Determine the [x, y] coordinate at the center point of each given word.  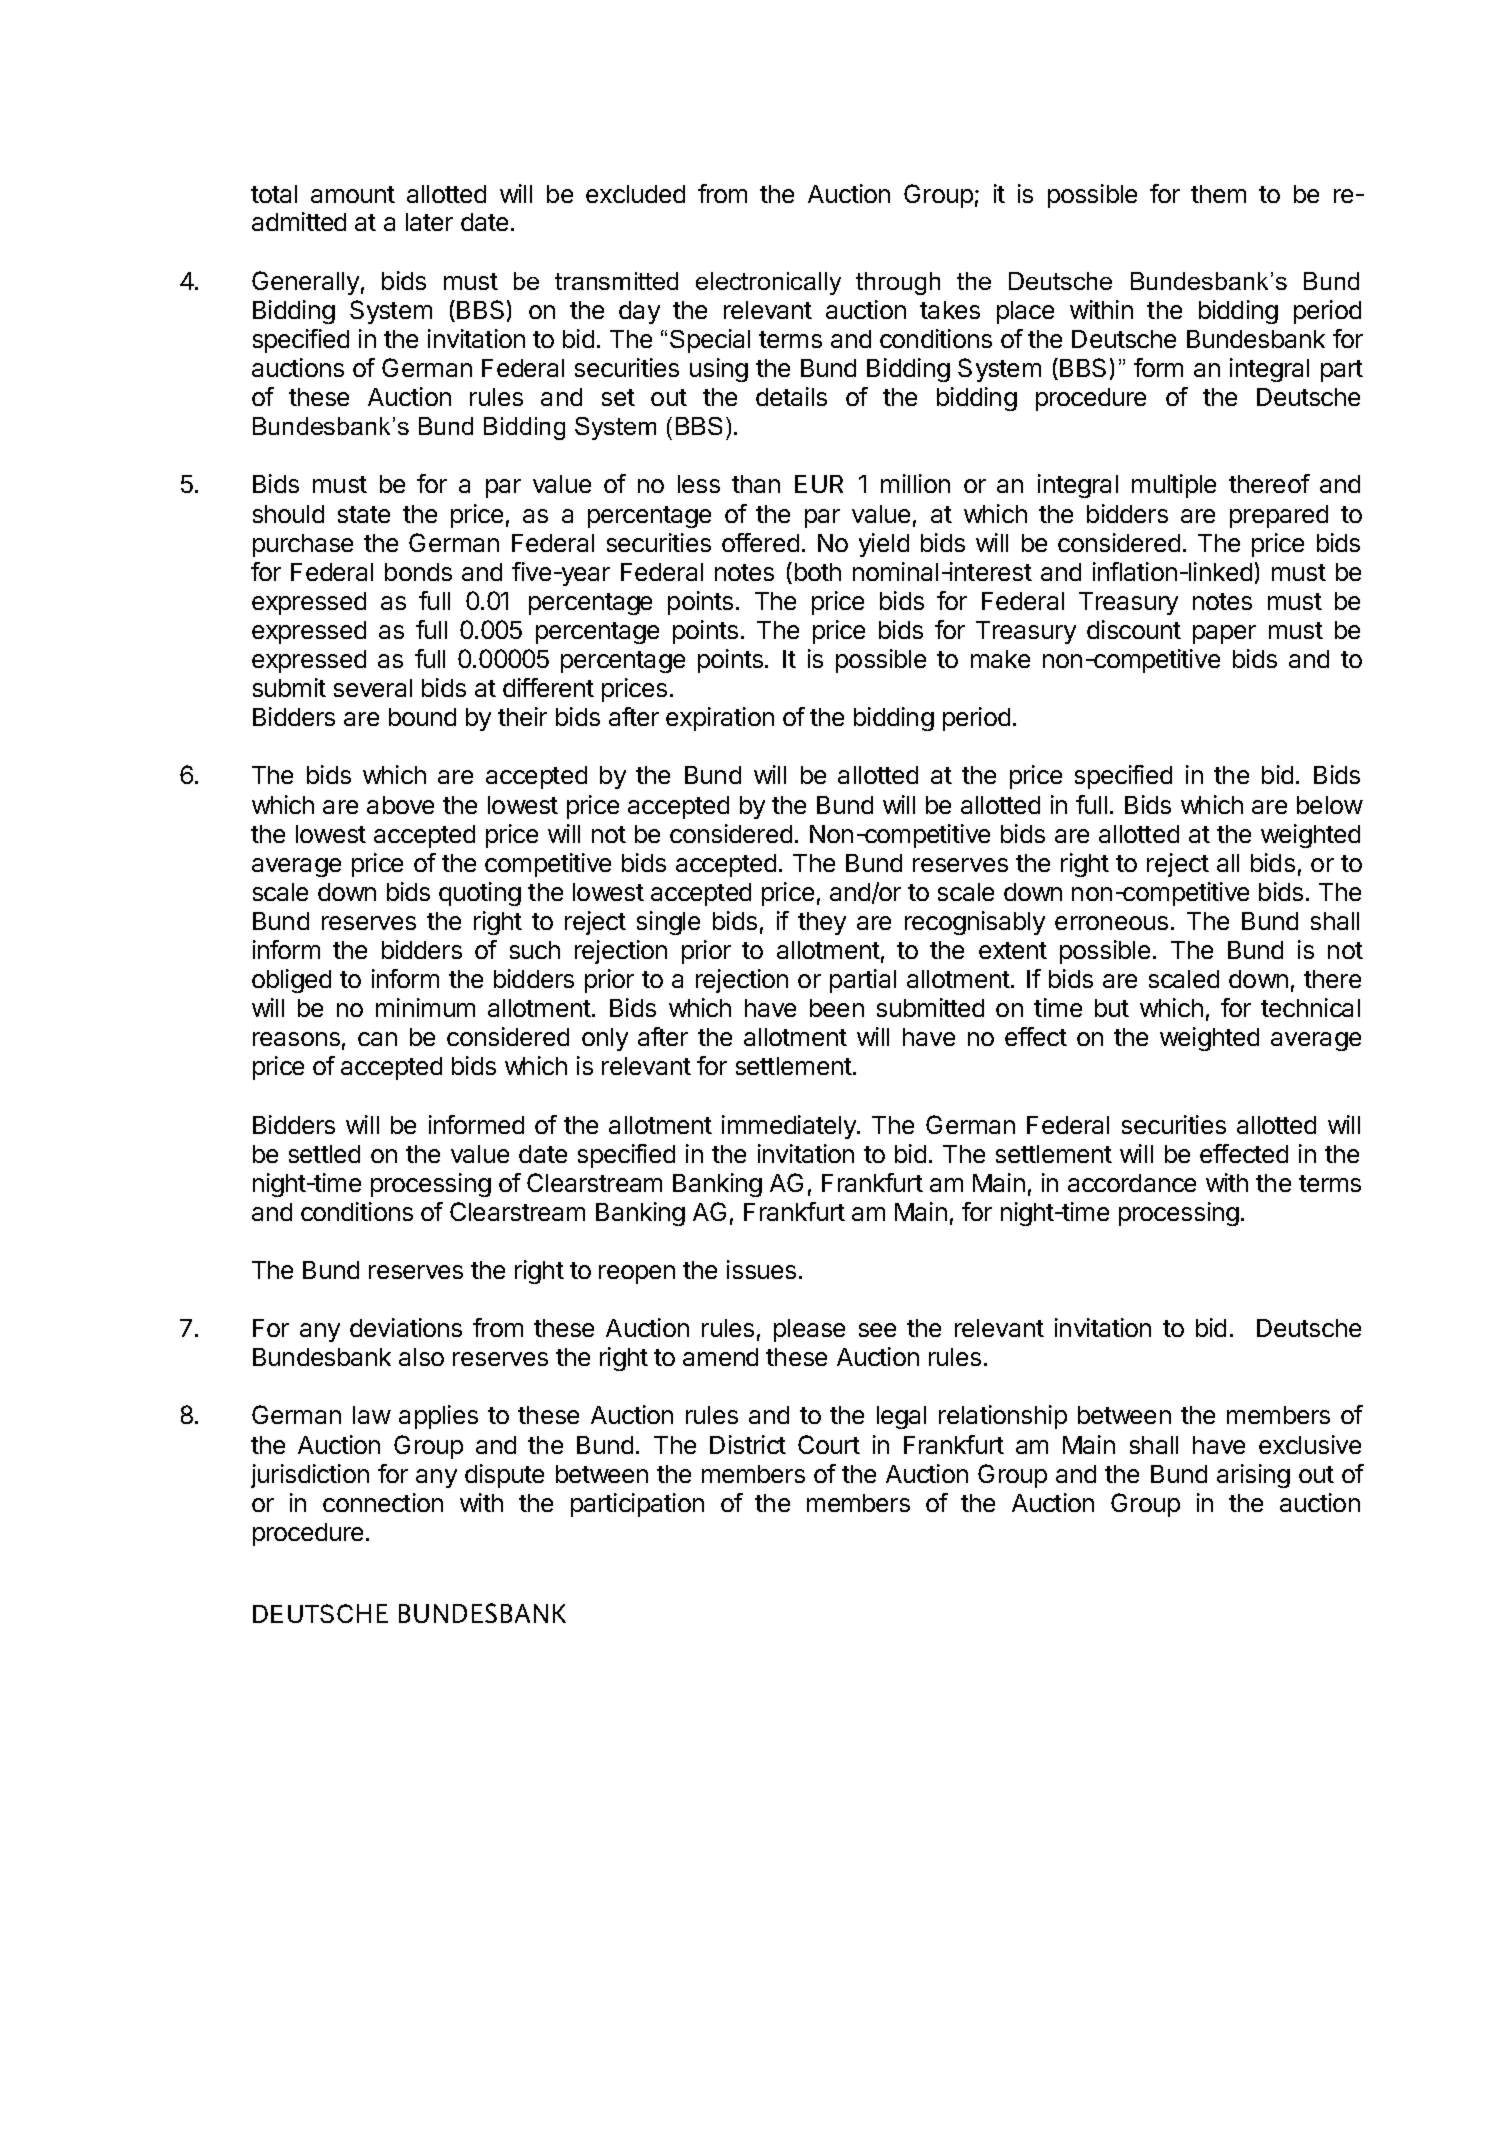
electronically [768, 283]
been [837, 1008]
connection [383, 1502]
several [373, 688]
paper [1224, 634]
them [1218, 194]
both [818, 572]
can [377, 1039]
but [1112, 1008]
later [429, 222]
